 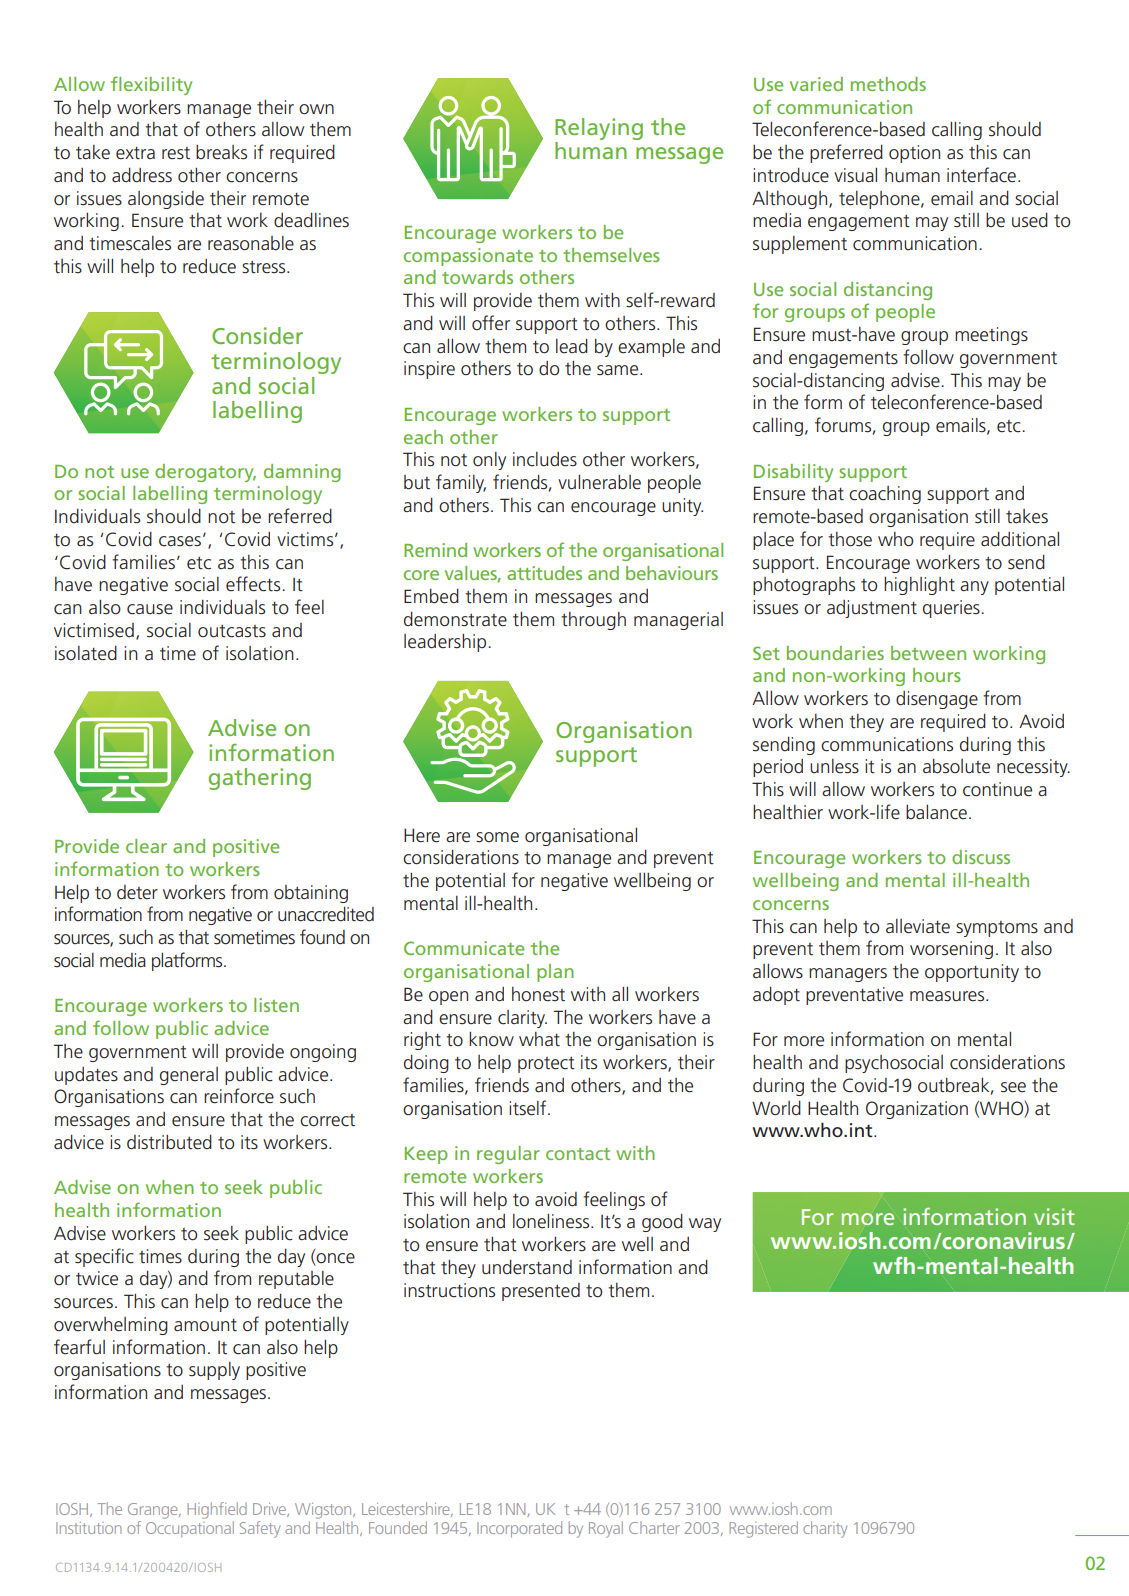 I want to click on Royal, so click(x=606, y=1529).
